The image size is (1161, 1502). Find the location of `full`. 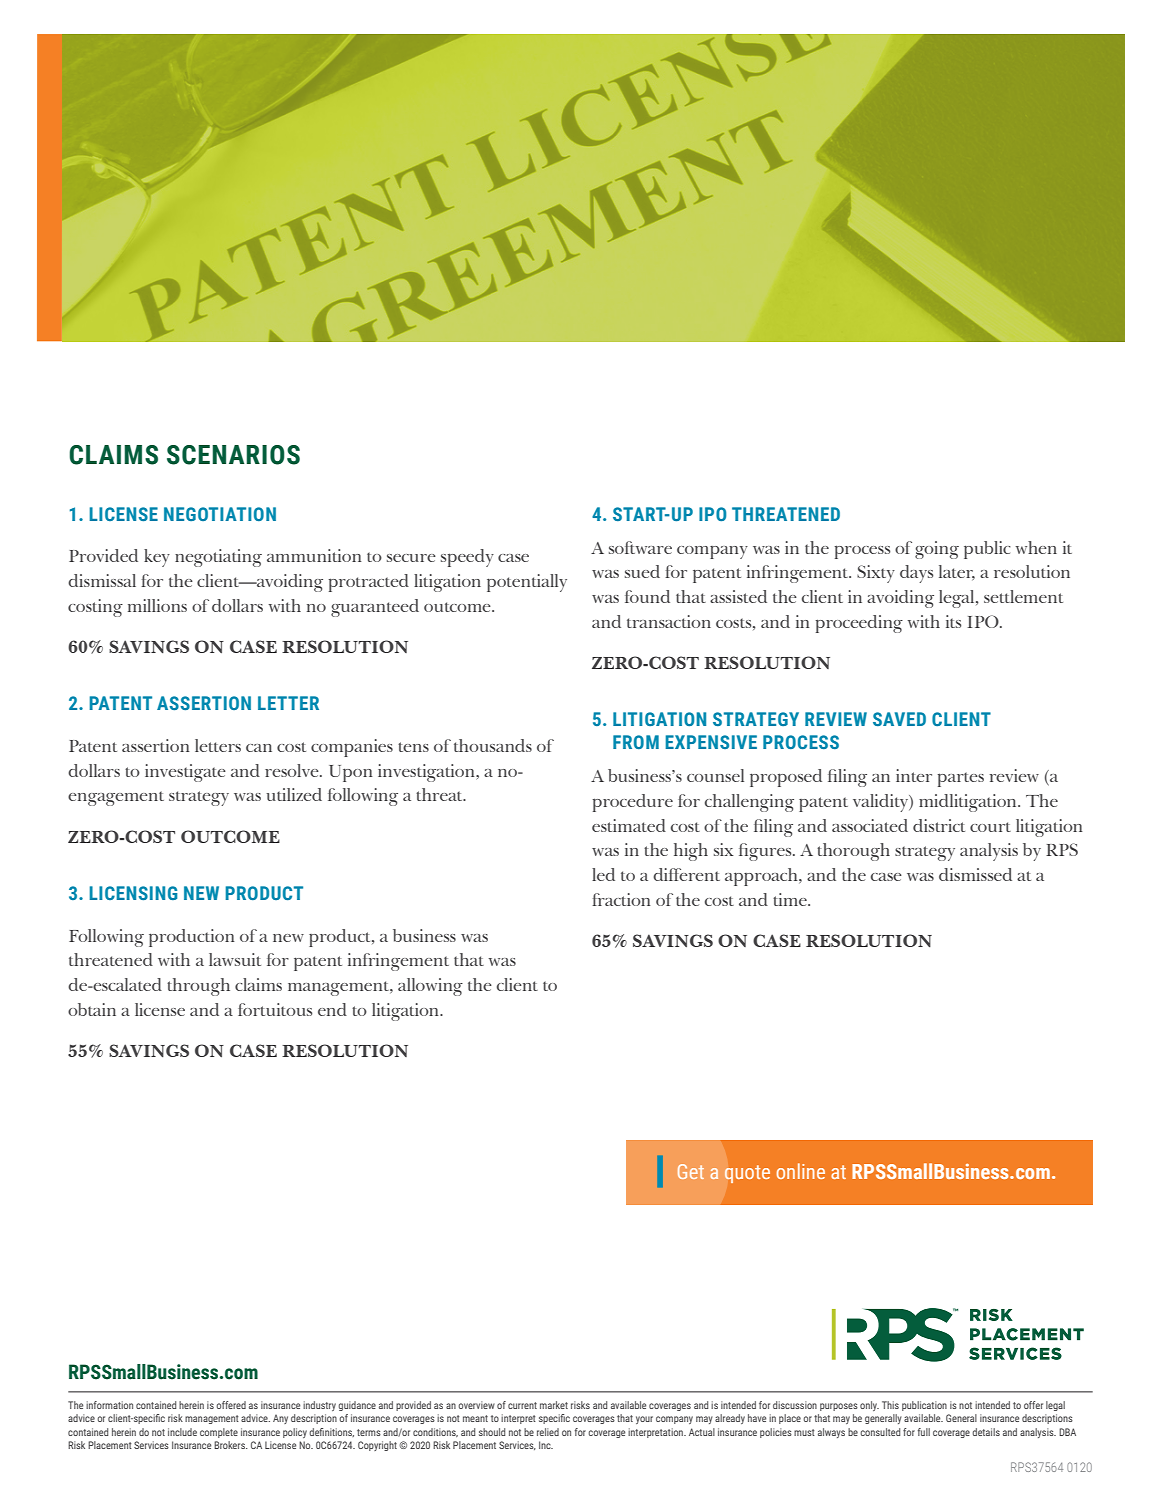

full is located at coordinates (924, 1432).
